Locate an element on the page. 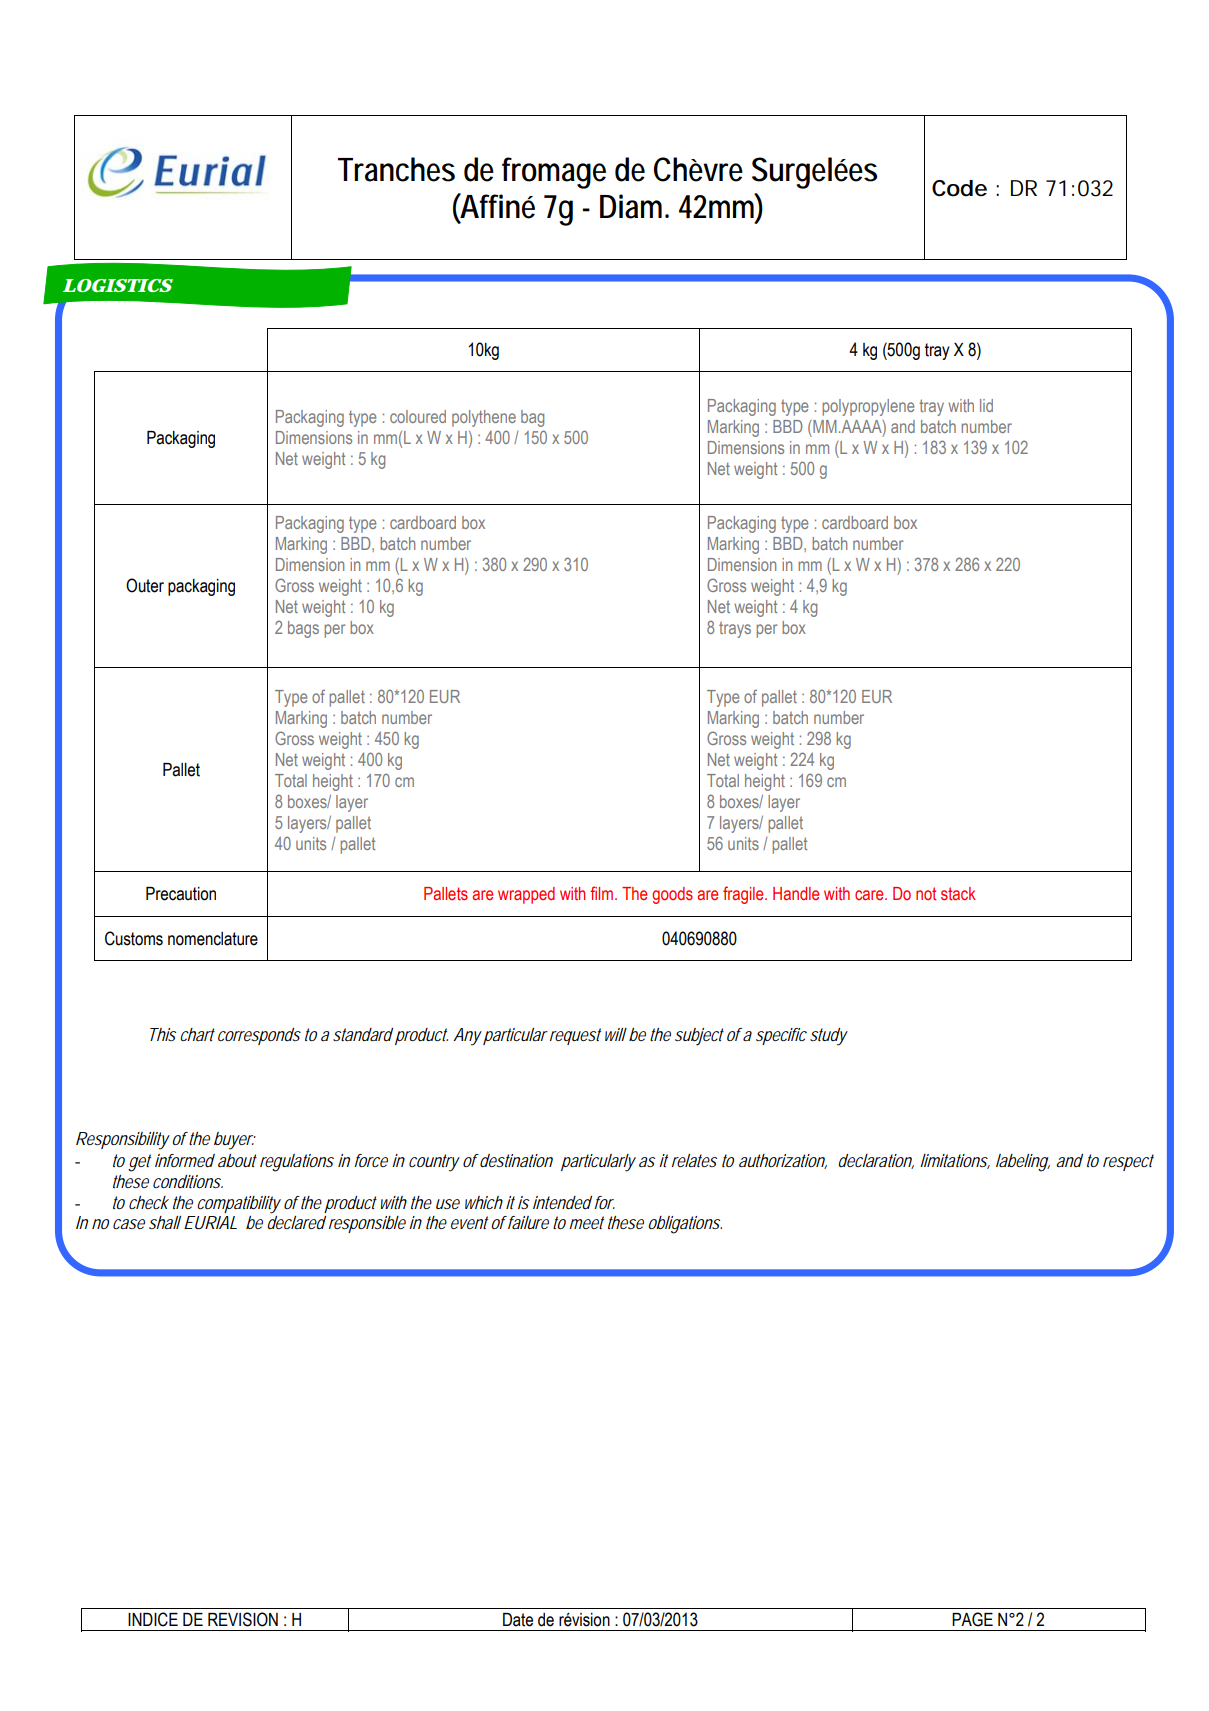 The width and height of the page is (1209, 1711). Tranches is located at coordinates (396, 169).
